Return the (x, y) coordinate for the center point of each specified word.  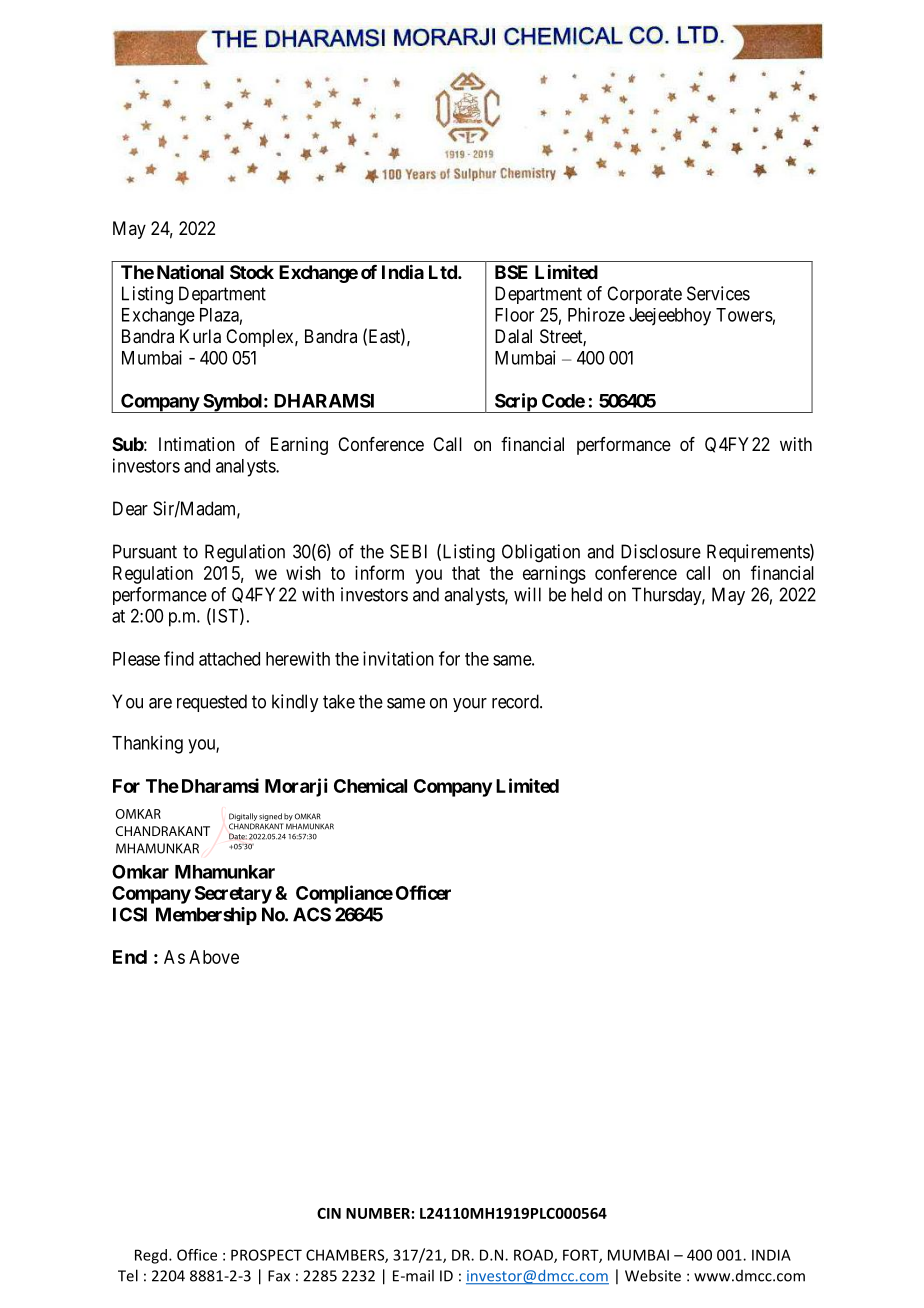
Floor (514, 315)
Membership (206, 916)
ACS (312, 914)
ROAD (534, 1256)
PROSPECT (266, 1255)
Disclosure (661, 551)
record (516, 701)
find (179, 658)
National (190, 272)
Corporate (644, 295)
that (466, 573)
